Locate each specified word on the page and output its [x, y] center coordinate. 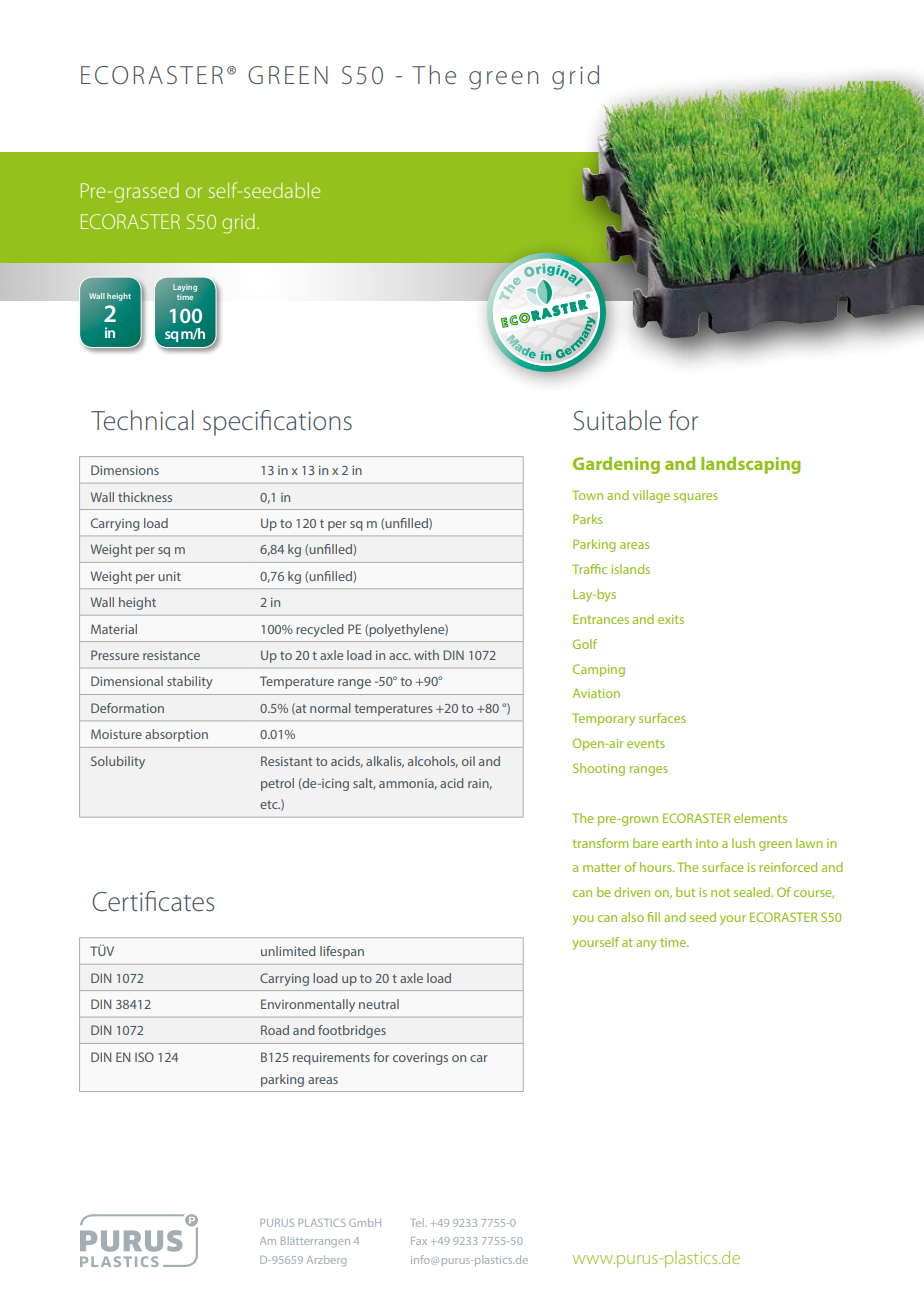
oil [468, 761]
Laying [185, 288]
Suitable [617, 420]
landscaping [751, 465]
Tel [418, 1222]
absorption [176, 735]
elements [760, 818]
